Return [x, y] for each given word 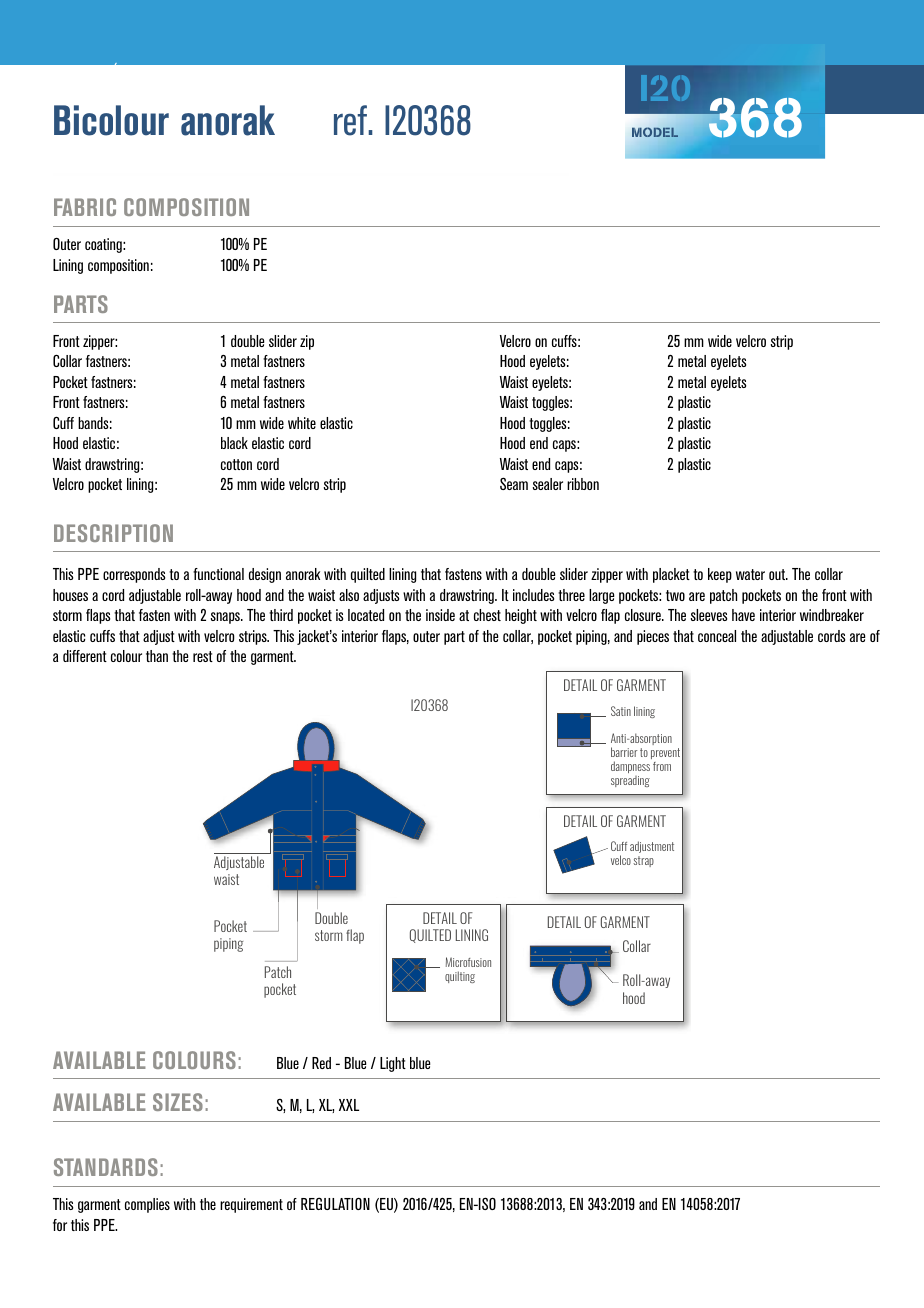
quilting [460, 977]
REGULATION [335, 1203]
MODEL [655, 132]
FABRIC [85, 207]
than [157, 656]
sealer [548, 484]
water [750, 574]
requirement [251, 1205]
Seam [514, 483]
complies [147, 1205]
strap [643, 861]
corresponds [134, 575]
